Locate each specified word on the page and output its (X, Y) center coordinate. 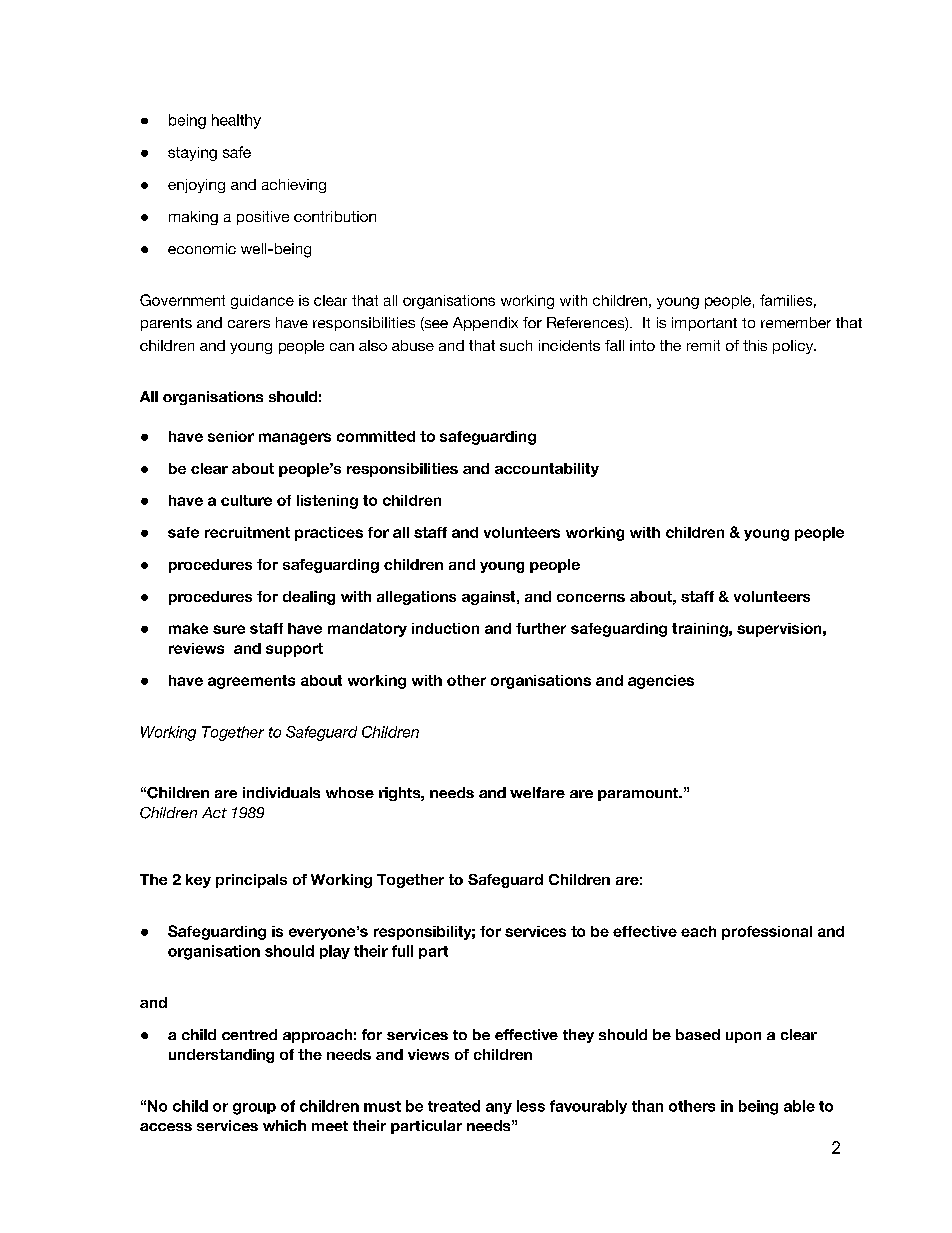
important (704, 324)
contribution (335, 216)
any (499, 1108)
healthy (236, 121)
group (254, 1109)
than (647, 1106)
